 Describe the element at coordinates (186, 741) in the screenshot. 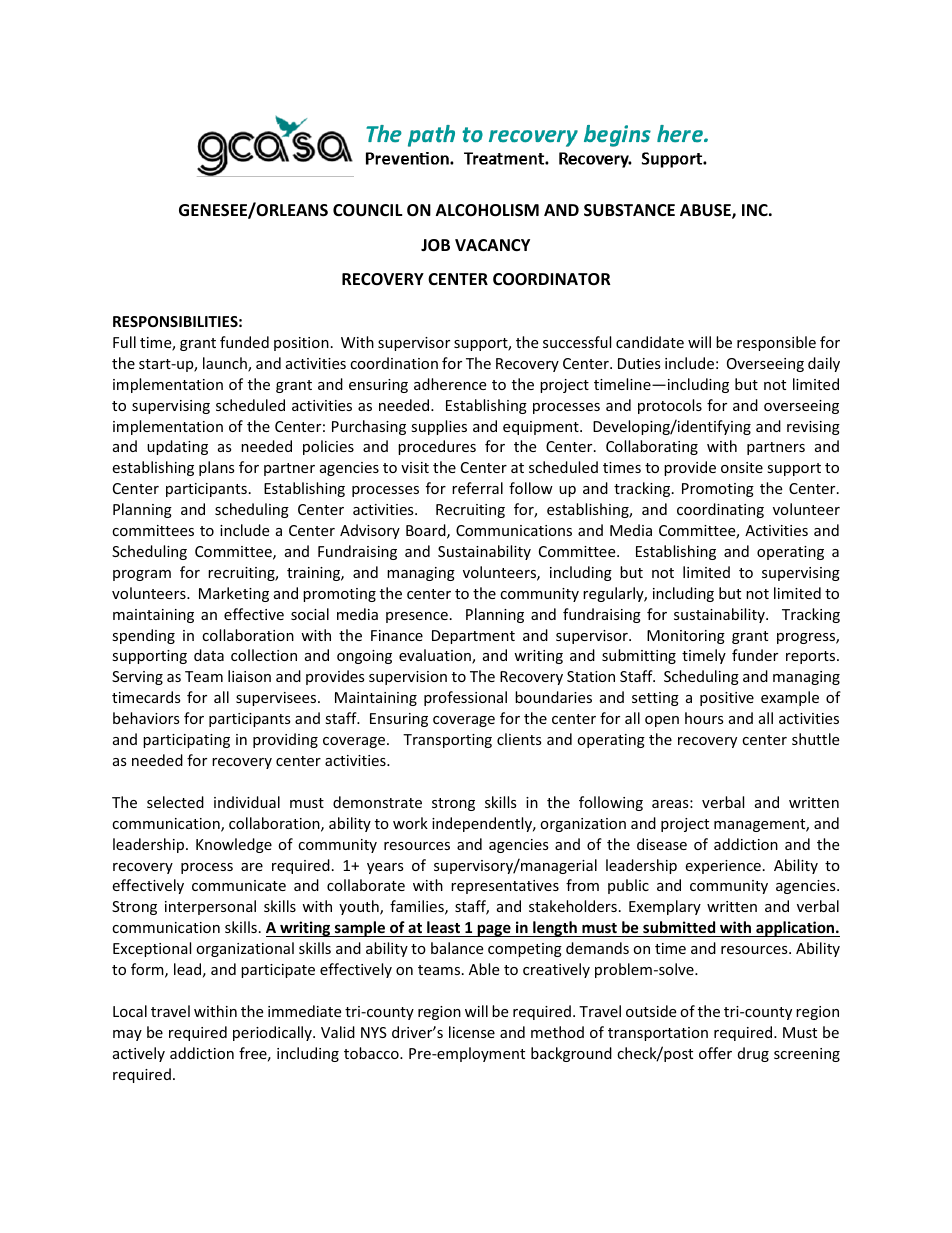

I see `participating` at that location.
